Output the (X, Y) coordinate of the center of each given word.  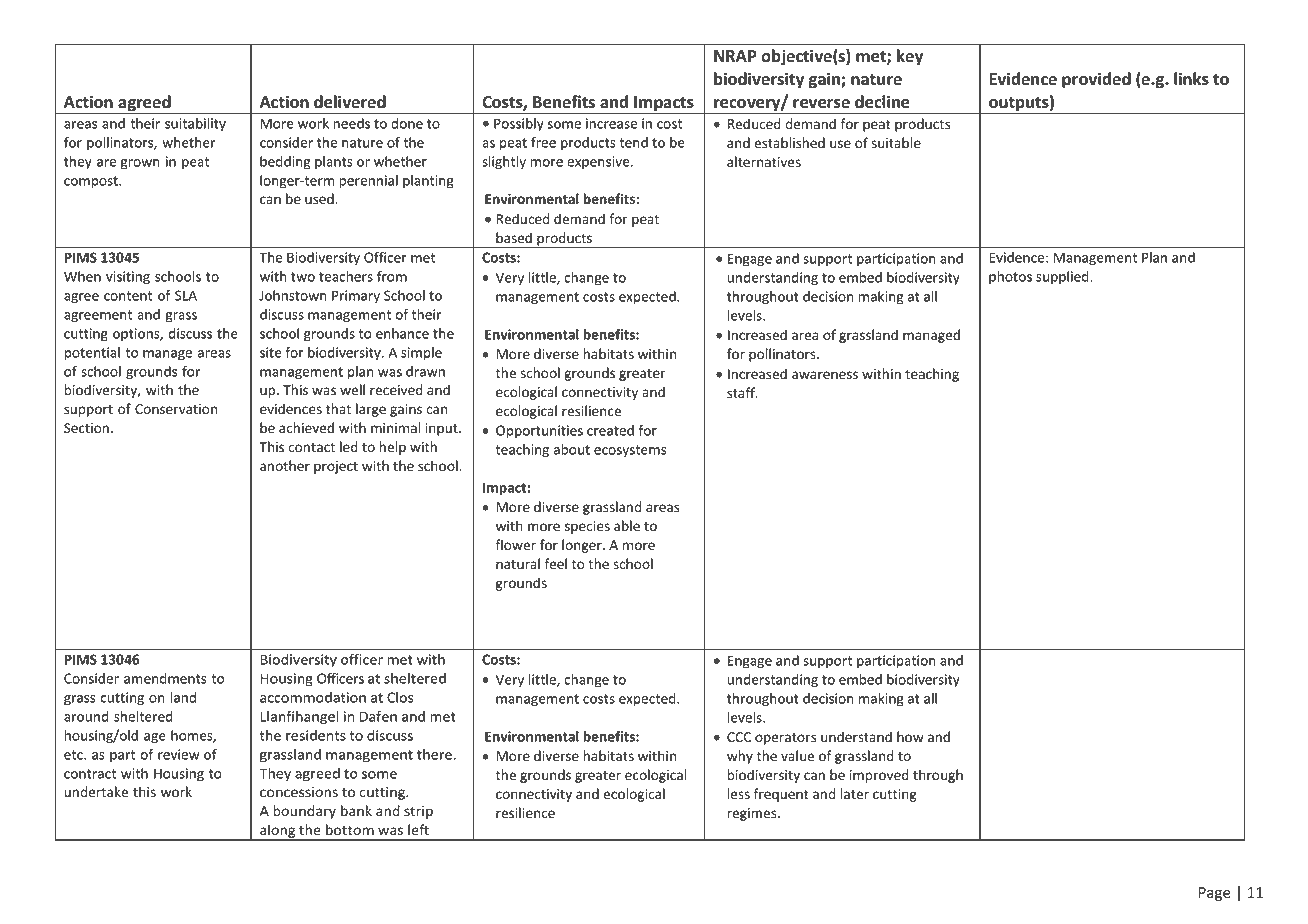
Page (1214, 894)
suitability (195, 125)
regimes (753, 814)
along (278, 832)
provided (1096, 80)
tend (633, 142)
